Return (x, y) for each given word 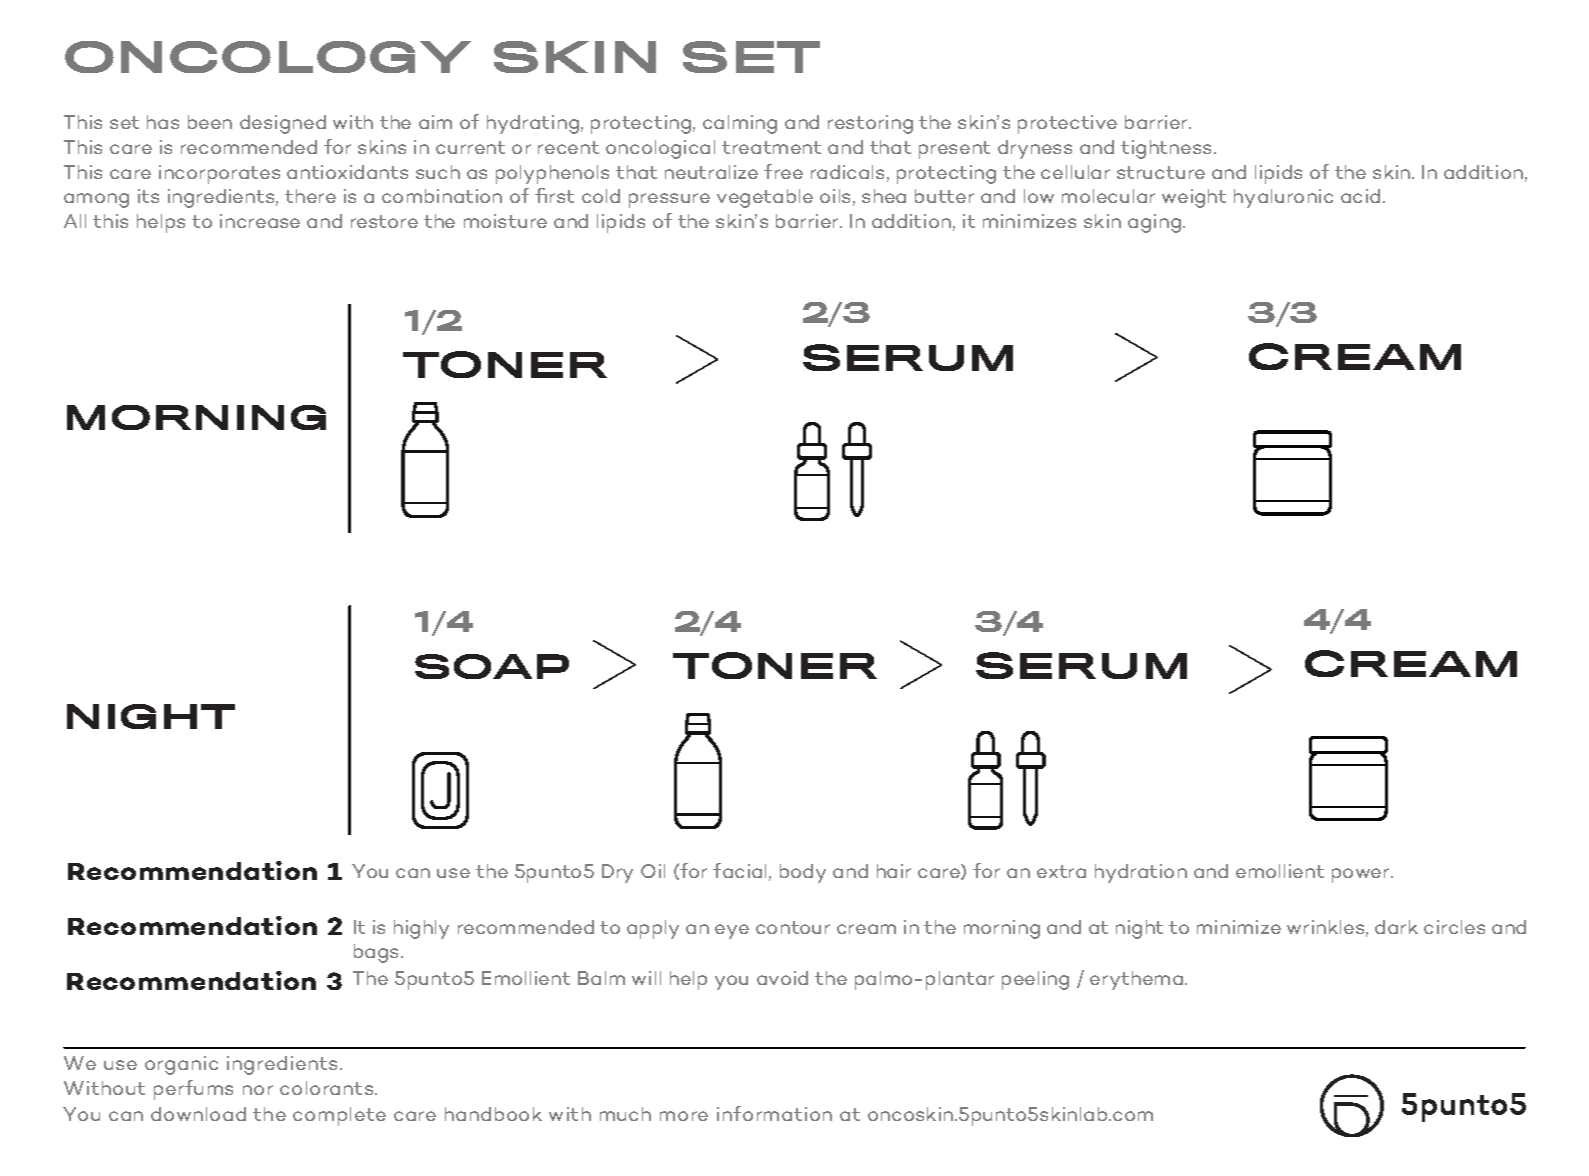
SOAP (492, 666)
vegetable (765, 198)
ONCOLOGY (268, 57)
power (1362, 875)
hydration (1141, 873)
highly (421, 929)
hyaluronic (1283, 198)
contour (793, 927)
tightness (1168, 149)
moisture (505, 221)
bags (378, 953)
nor (258, 1090)
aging (1154, 223)
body (803, 873)
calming (740, 124)
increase (260, 221)
